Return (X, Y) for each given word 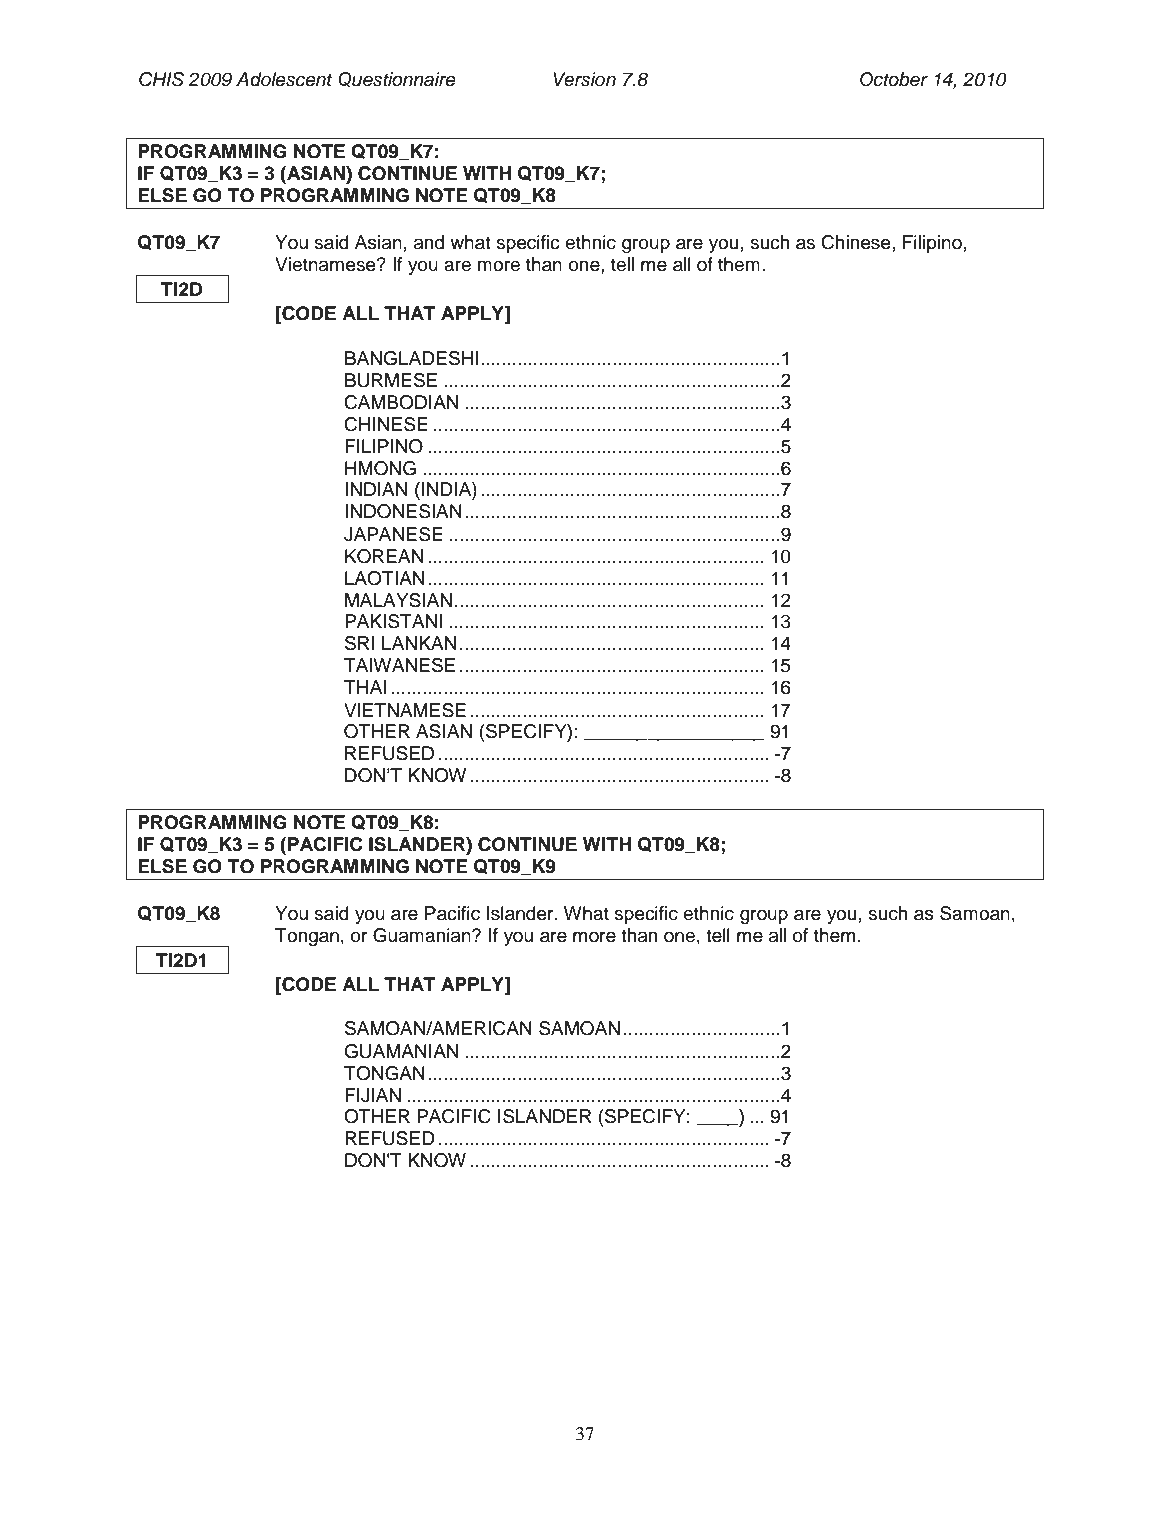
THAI (365, 687)
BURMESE (391, 380)
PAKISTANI (393, 621)
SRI (359, 643)
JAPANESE (393, 534)
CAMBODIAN (401, 402)
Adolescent (284, 79)
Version (584, 79)
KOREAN (384, 556)
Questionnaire (397, 79)
